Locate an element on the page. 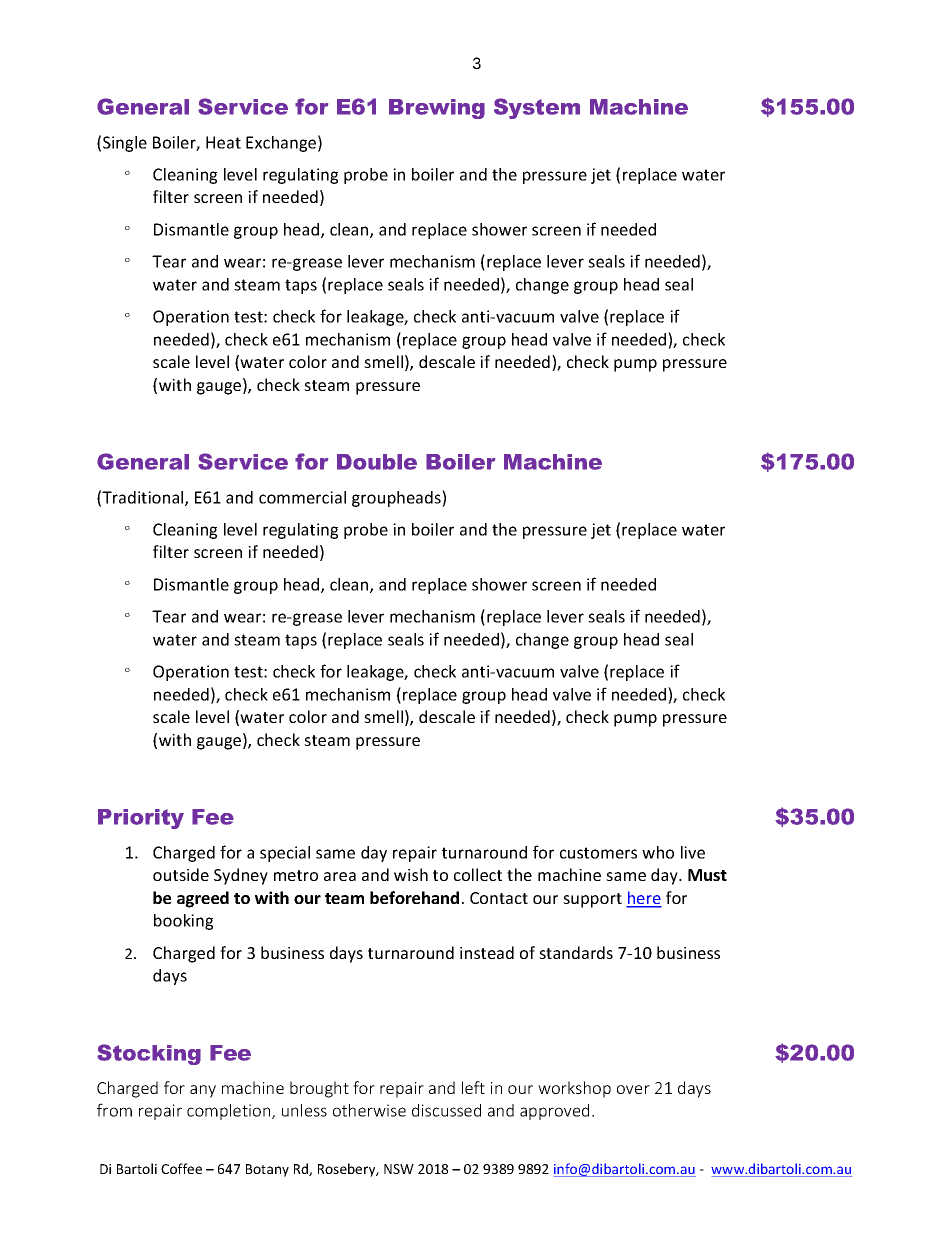 The height and width of the image is (1233, 952). Coffee is located at coordinates (181, 1168).
